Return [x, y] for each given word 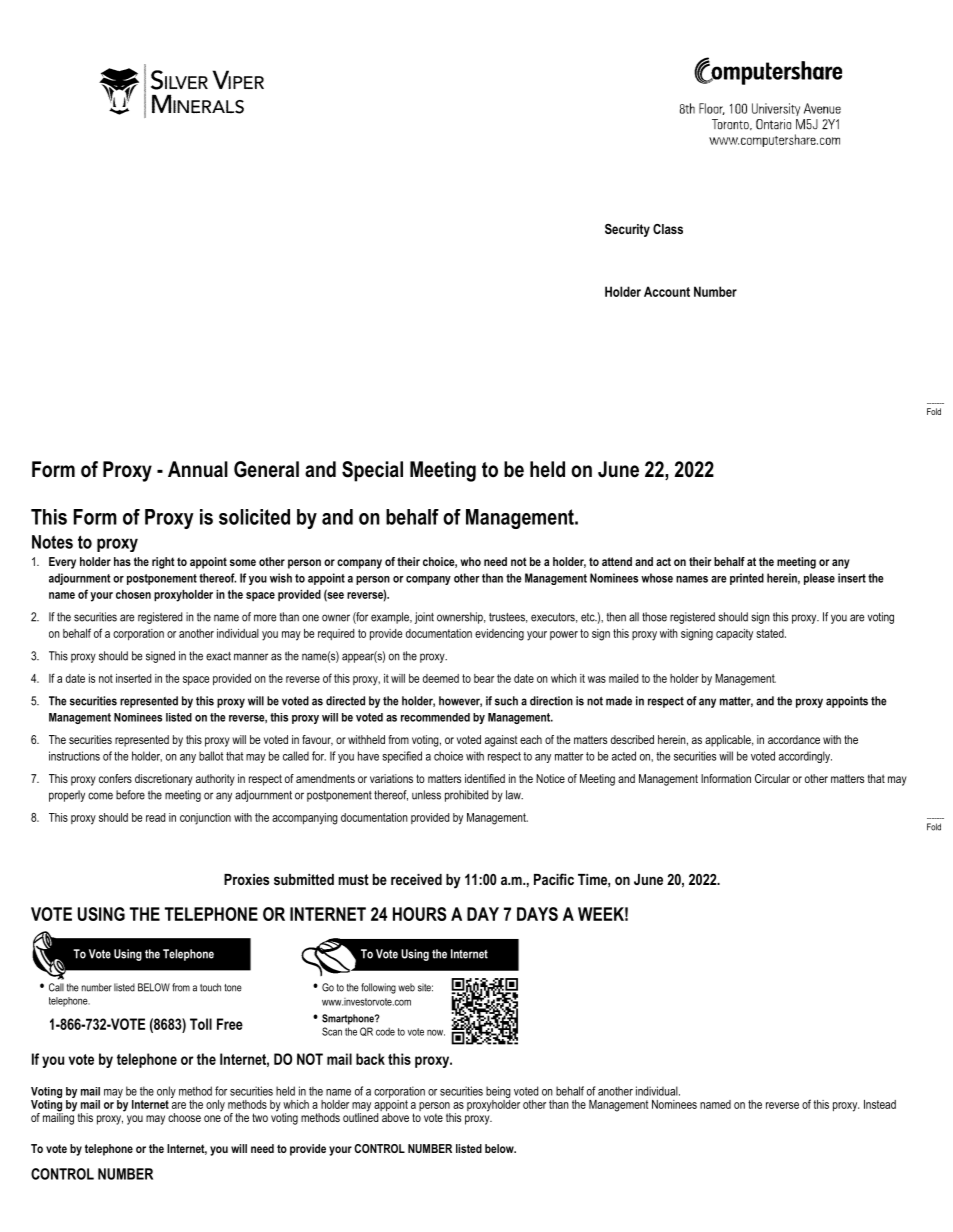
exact [218, 656]
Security [627, 230]
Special [372, 471]
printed [747, 579]
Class [668, 229]
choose [184, 1117]
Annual [198, 469]
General [266, 469]
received [416, 879]
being [498, 1093]
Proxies [246, 879]
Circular [772, 778]
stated [771, 633]
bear [484, 678]
